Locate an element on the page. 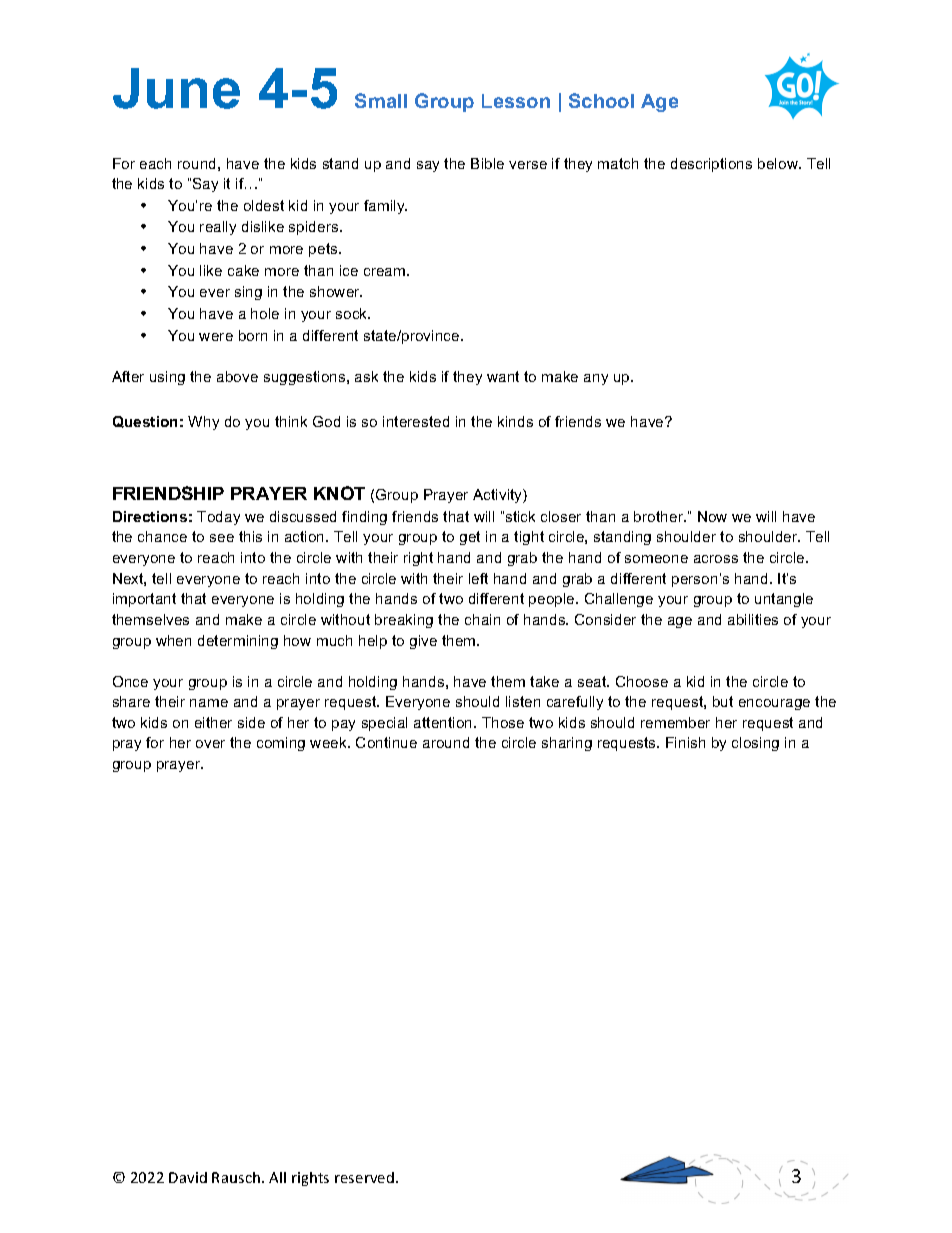  Now is located at coordinates (712, 516).
